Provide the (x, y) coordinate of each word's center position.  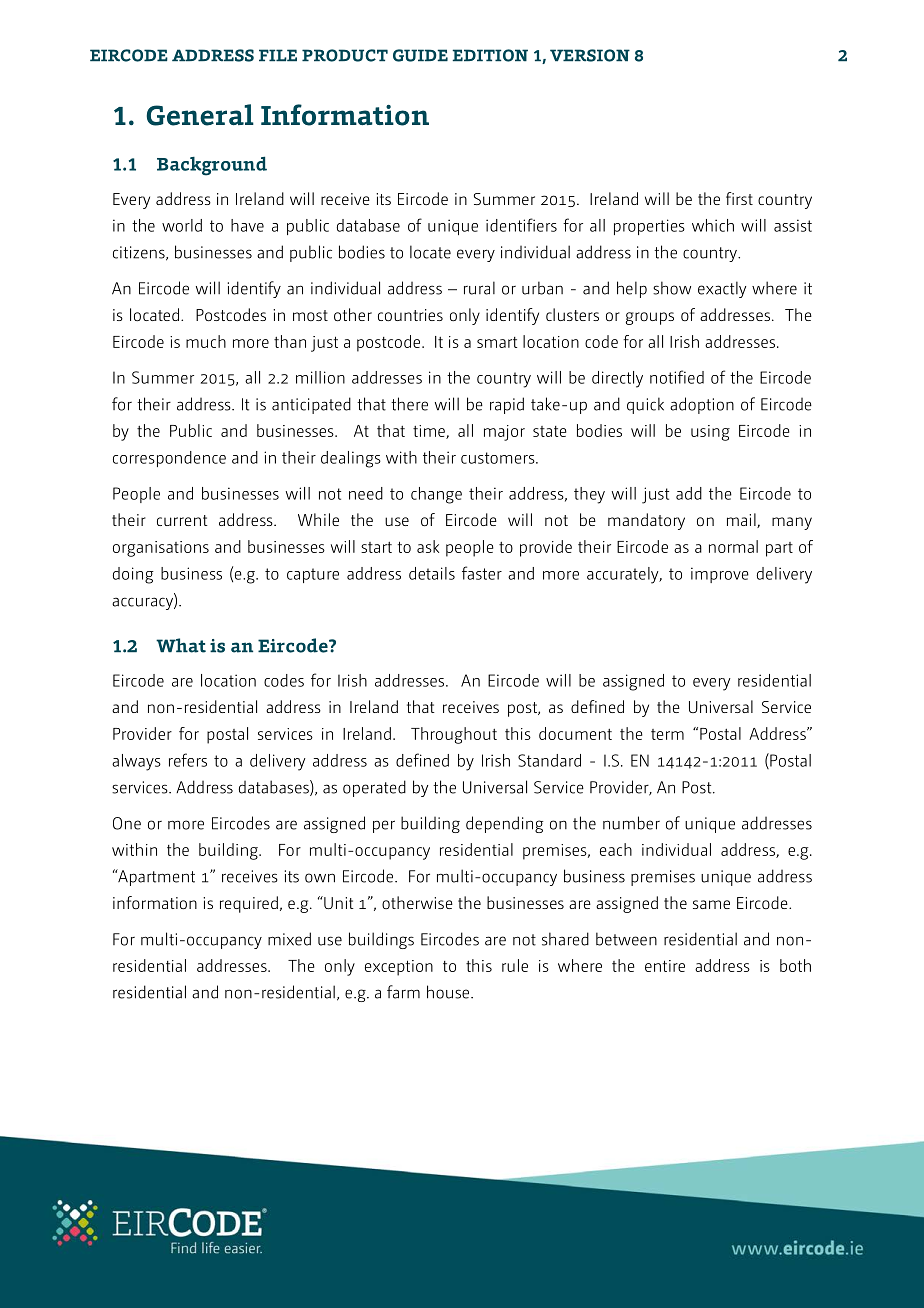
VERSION (590, 55)
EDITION (490, 55)
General (200, 115)
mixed (289, 939)
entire (665, 966)
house (448, 992)
